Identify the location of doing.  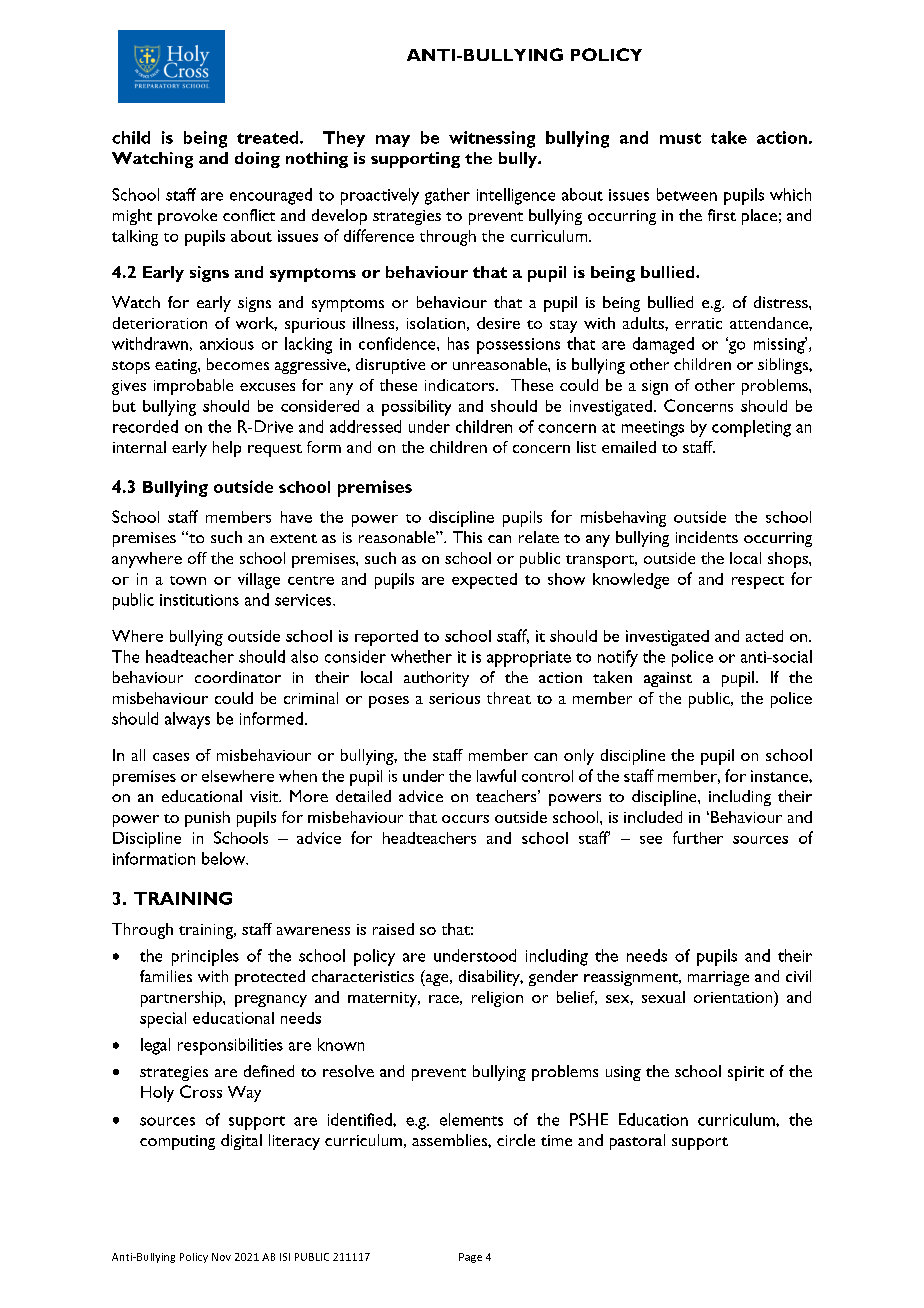
(257, 160).
